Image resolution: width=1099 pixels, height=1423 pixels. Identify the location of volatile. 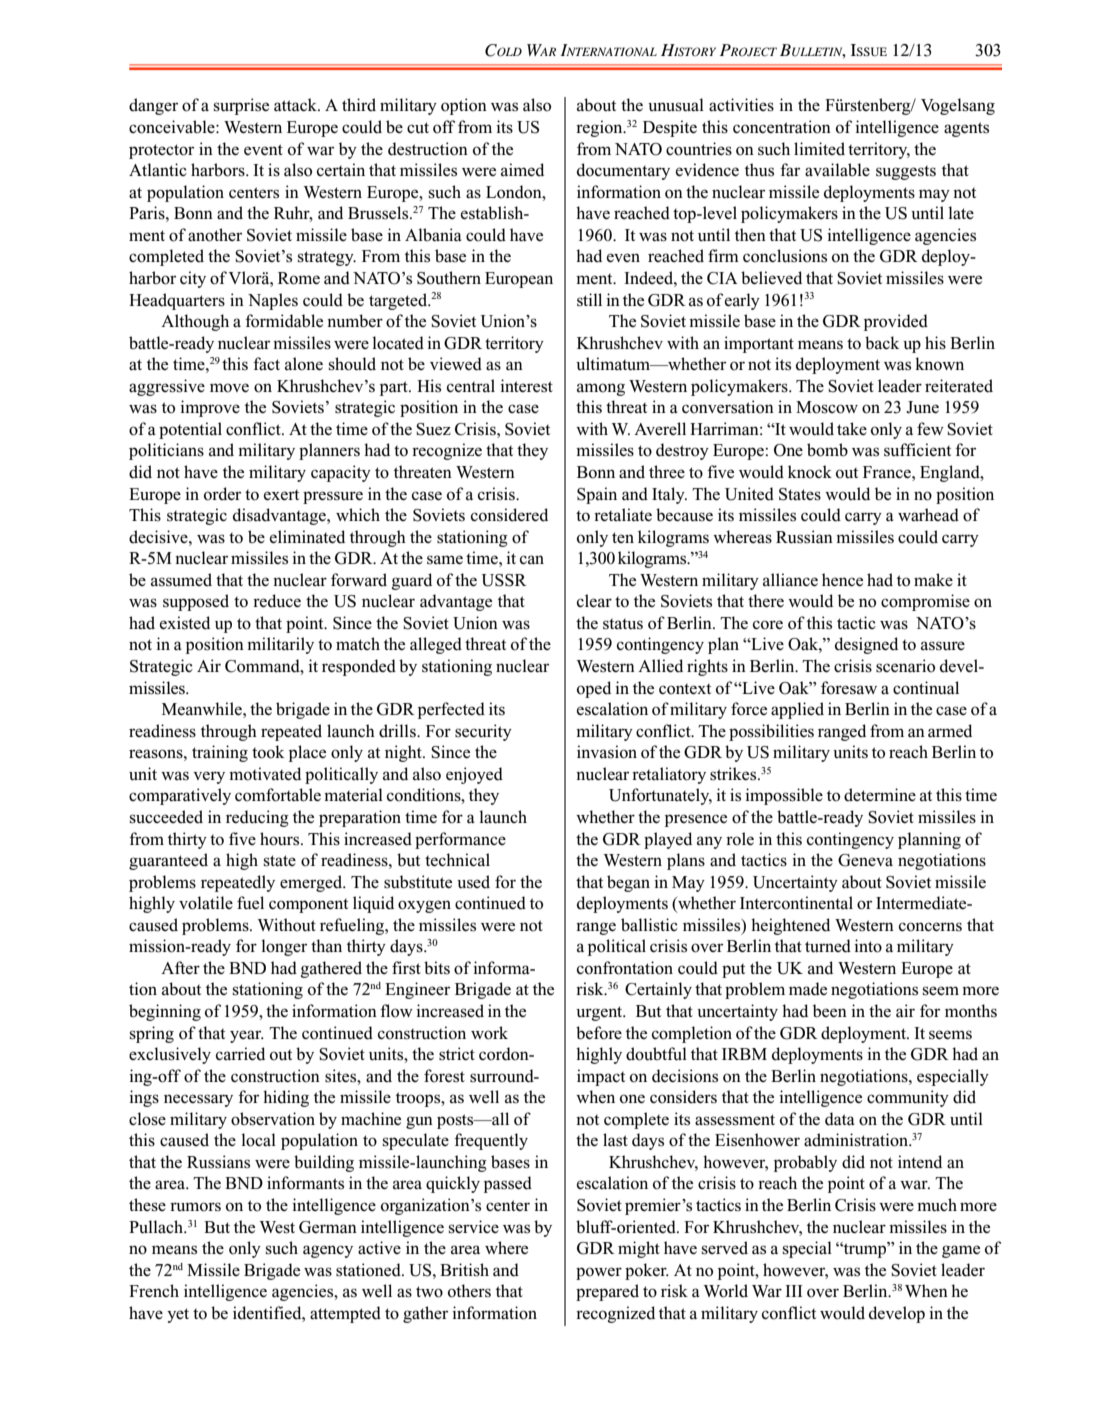
(206, 903).
